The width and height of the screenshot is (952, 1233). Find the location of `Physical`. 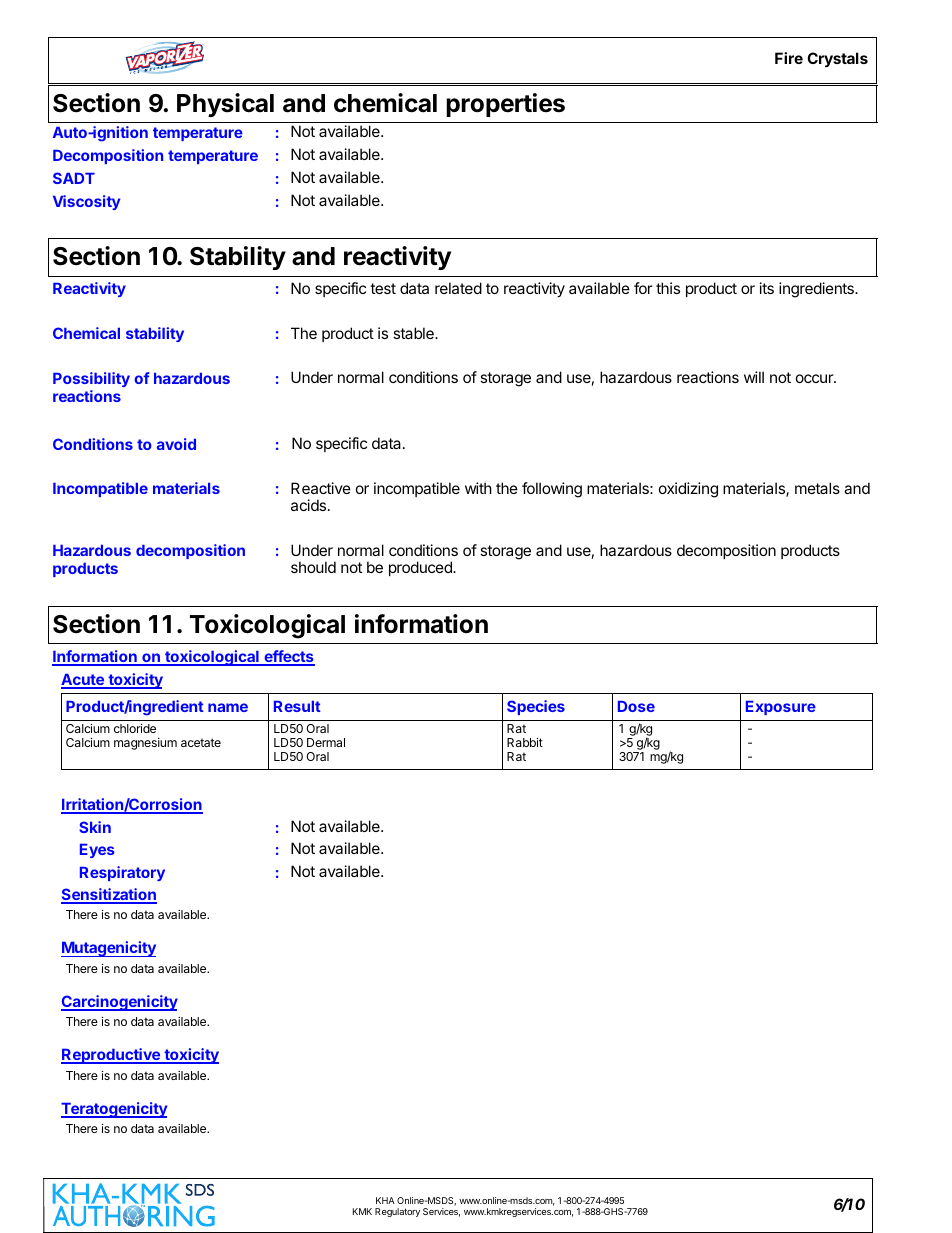

Physical is located at coordinates (225, 105).
